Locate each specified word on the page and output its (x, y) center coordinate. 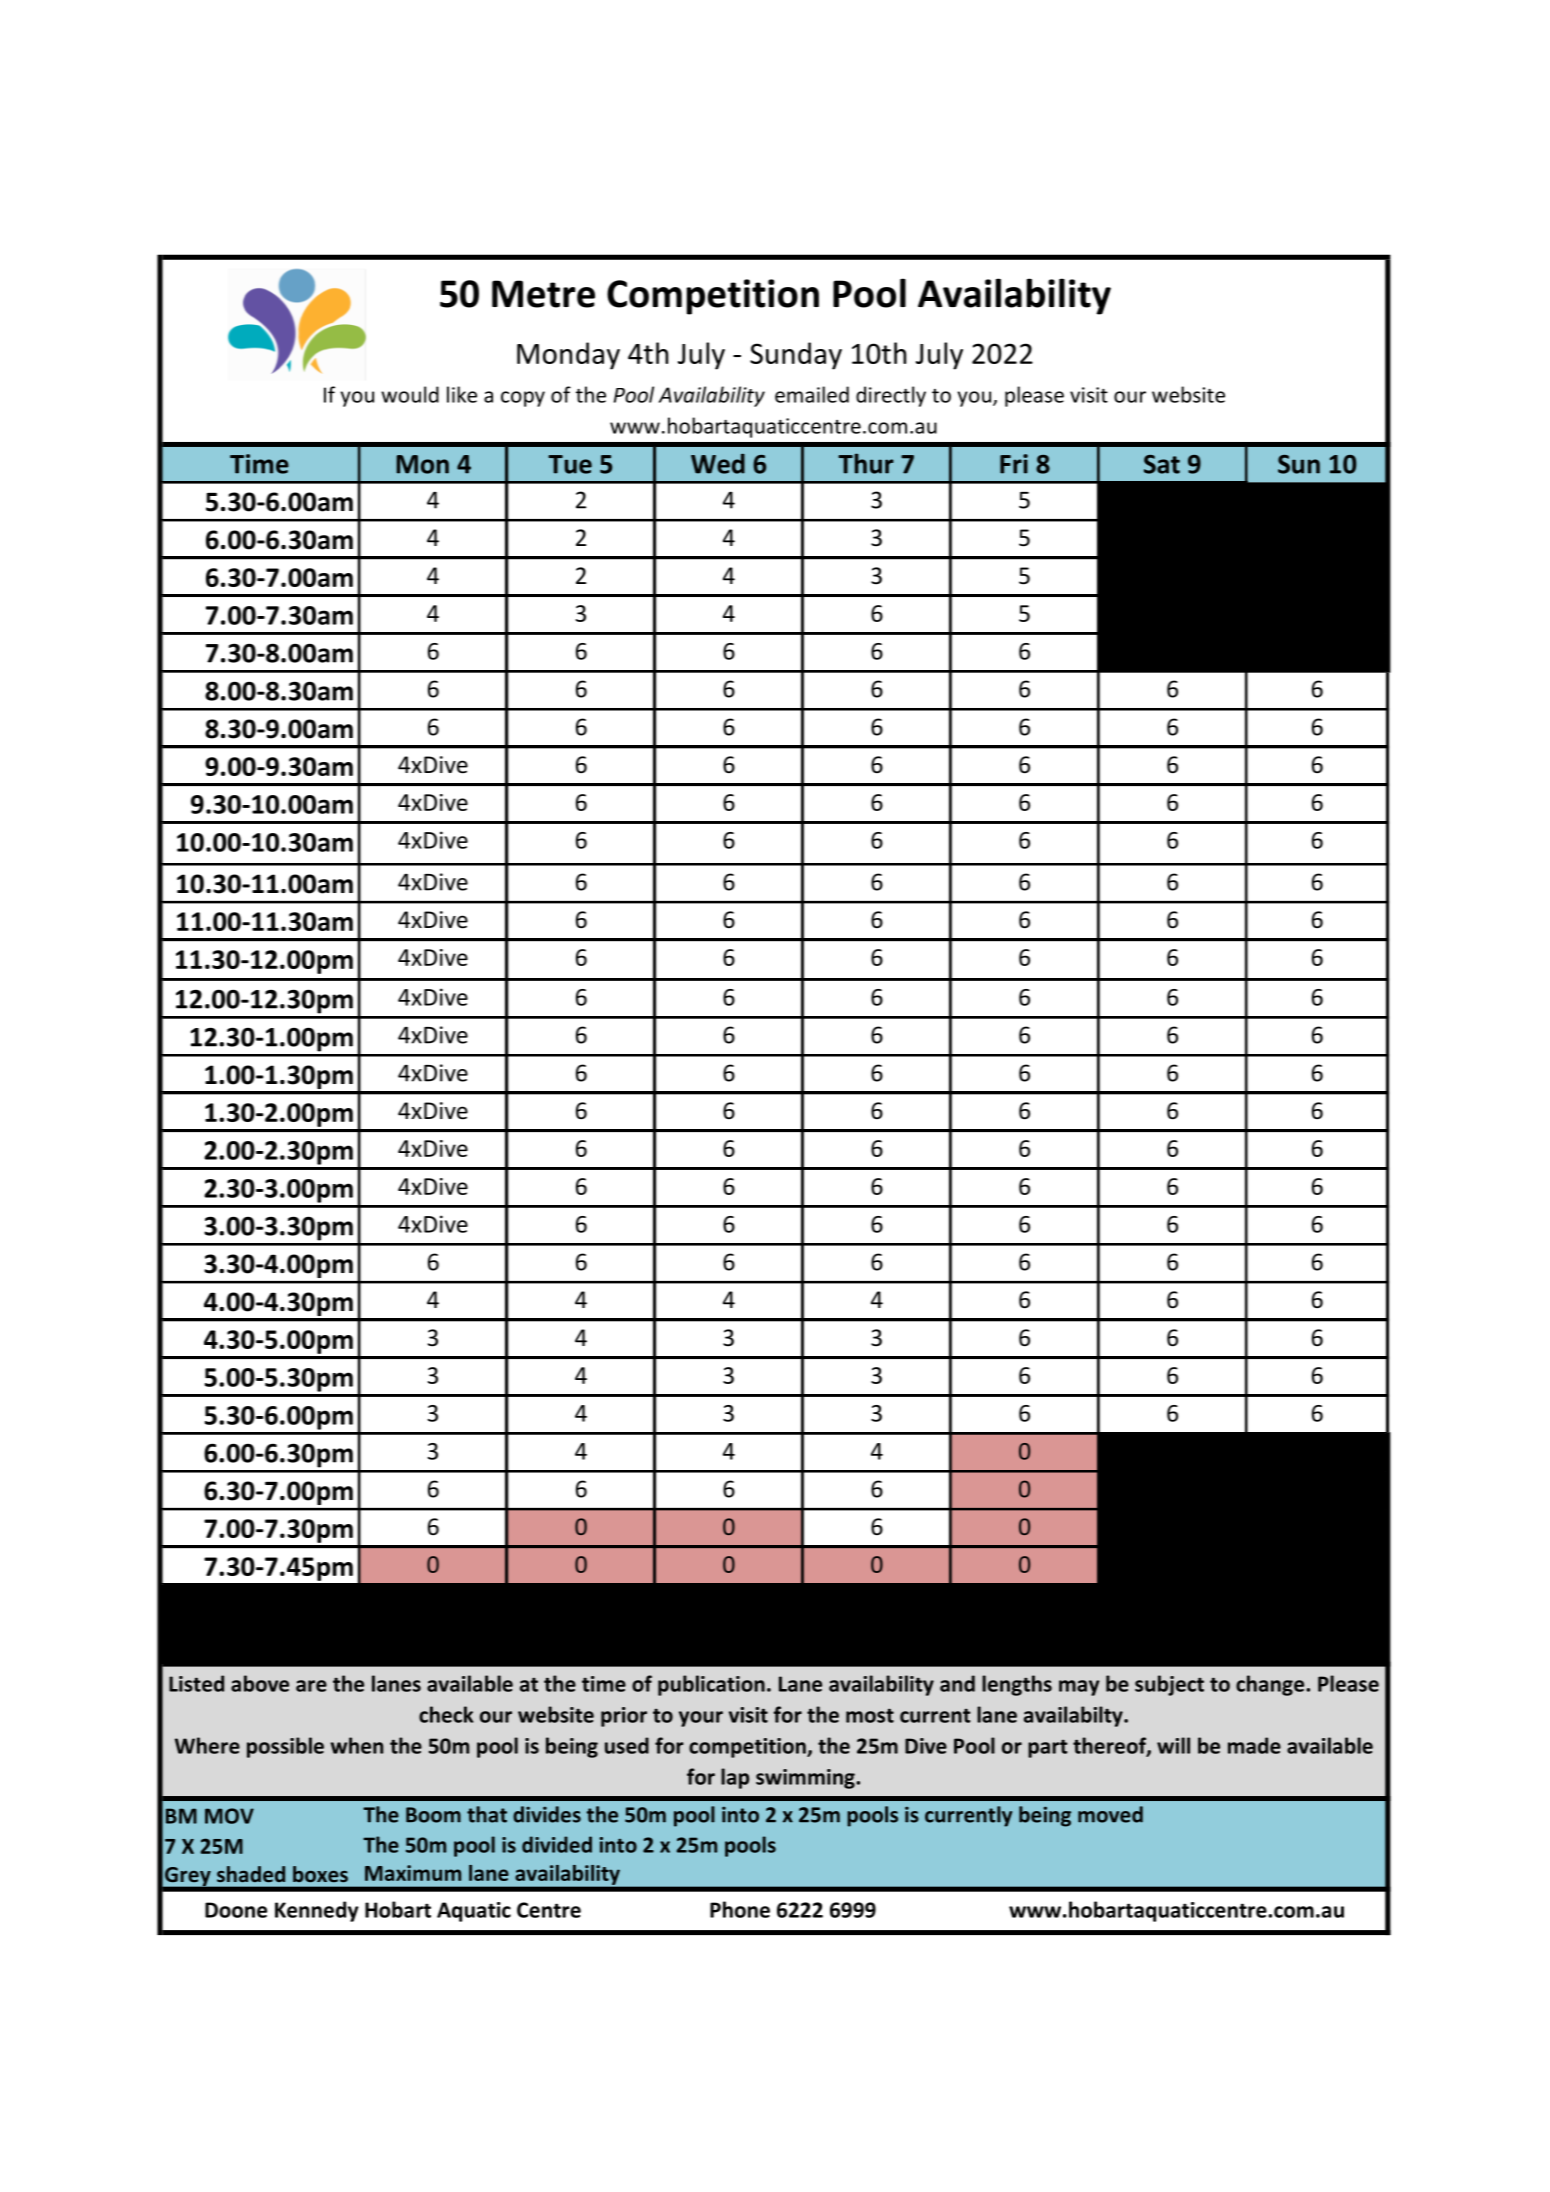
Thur (866, 463)
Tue (570, 464)
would (410, 394)
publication (711, 1685)
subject (1169, 1685)
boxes (320, 1874)
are (311, 1686)
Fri (1014, 464)
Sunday (796, 356)
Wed (718, 464)
